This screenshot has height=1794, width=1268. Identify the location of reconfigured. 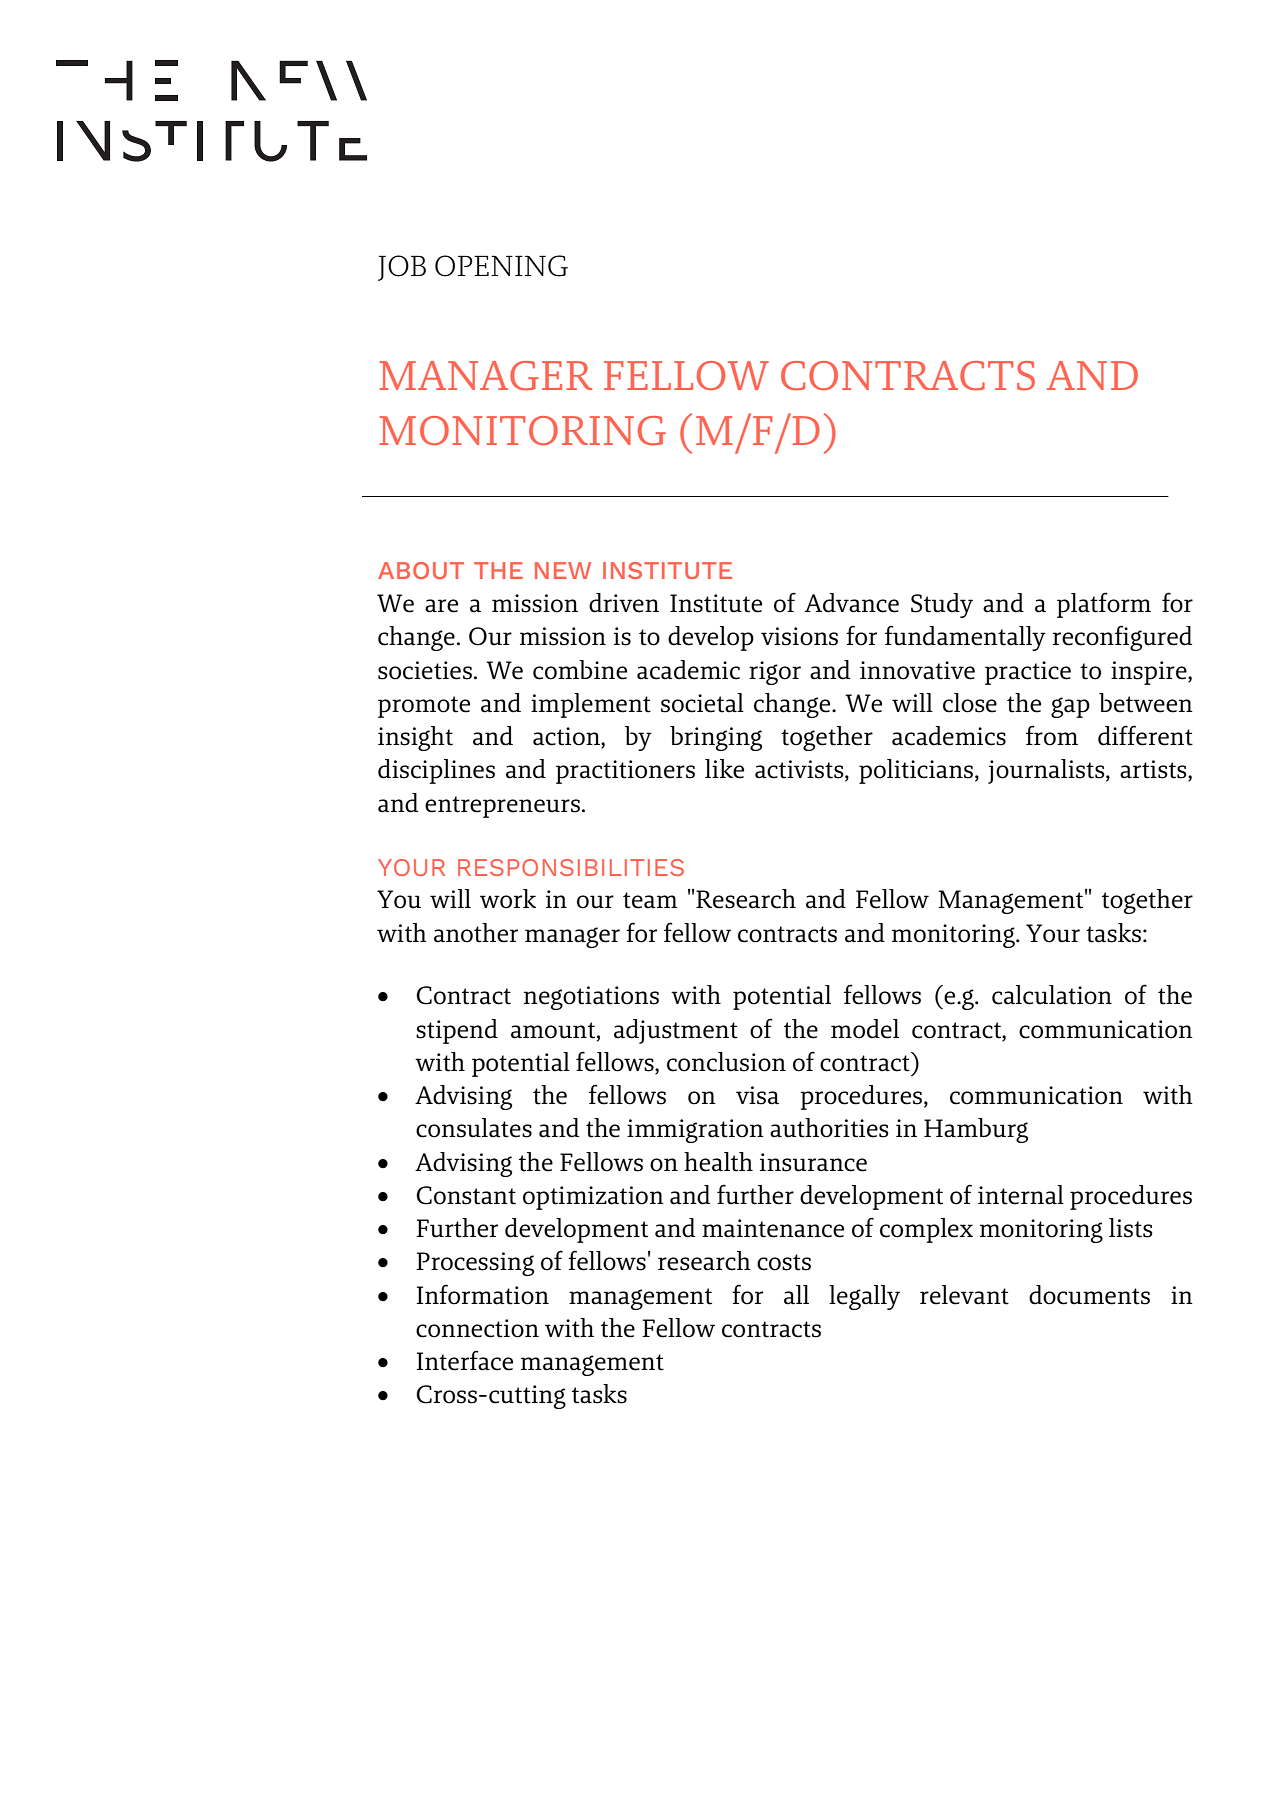
(1122, 638).
